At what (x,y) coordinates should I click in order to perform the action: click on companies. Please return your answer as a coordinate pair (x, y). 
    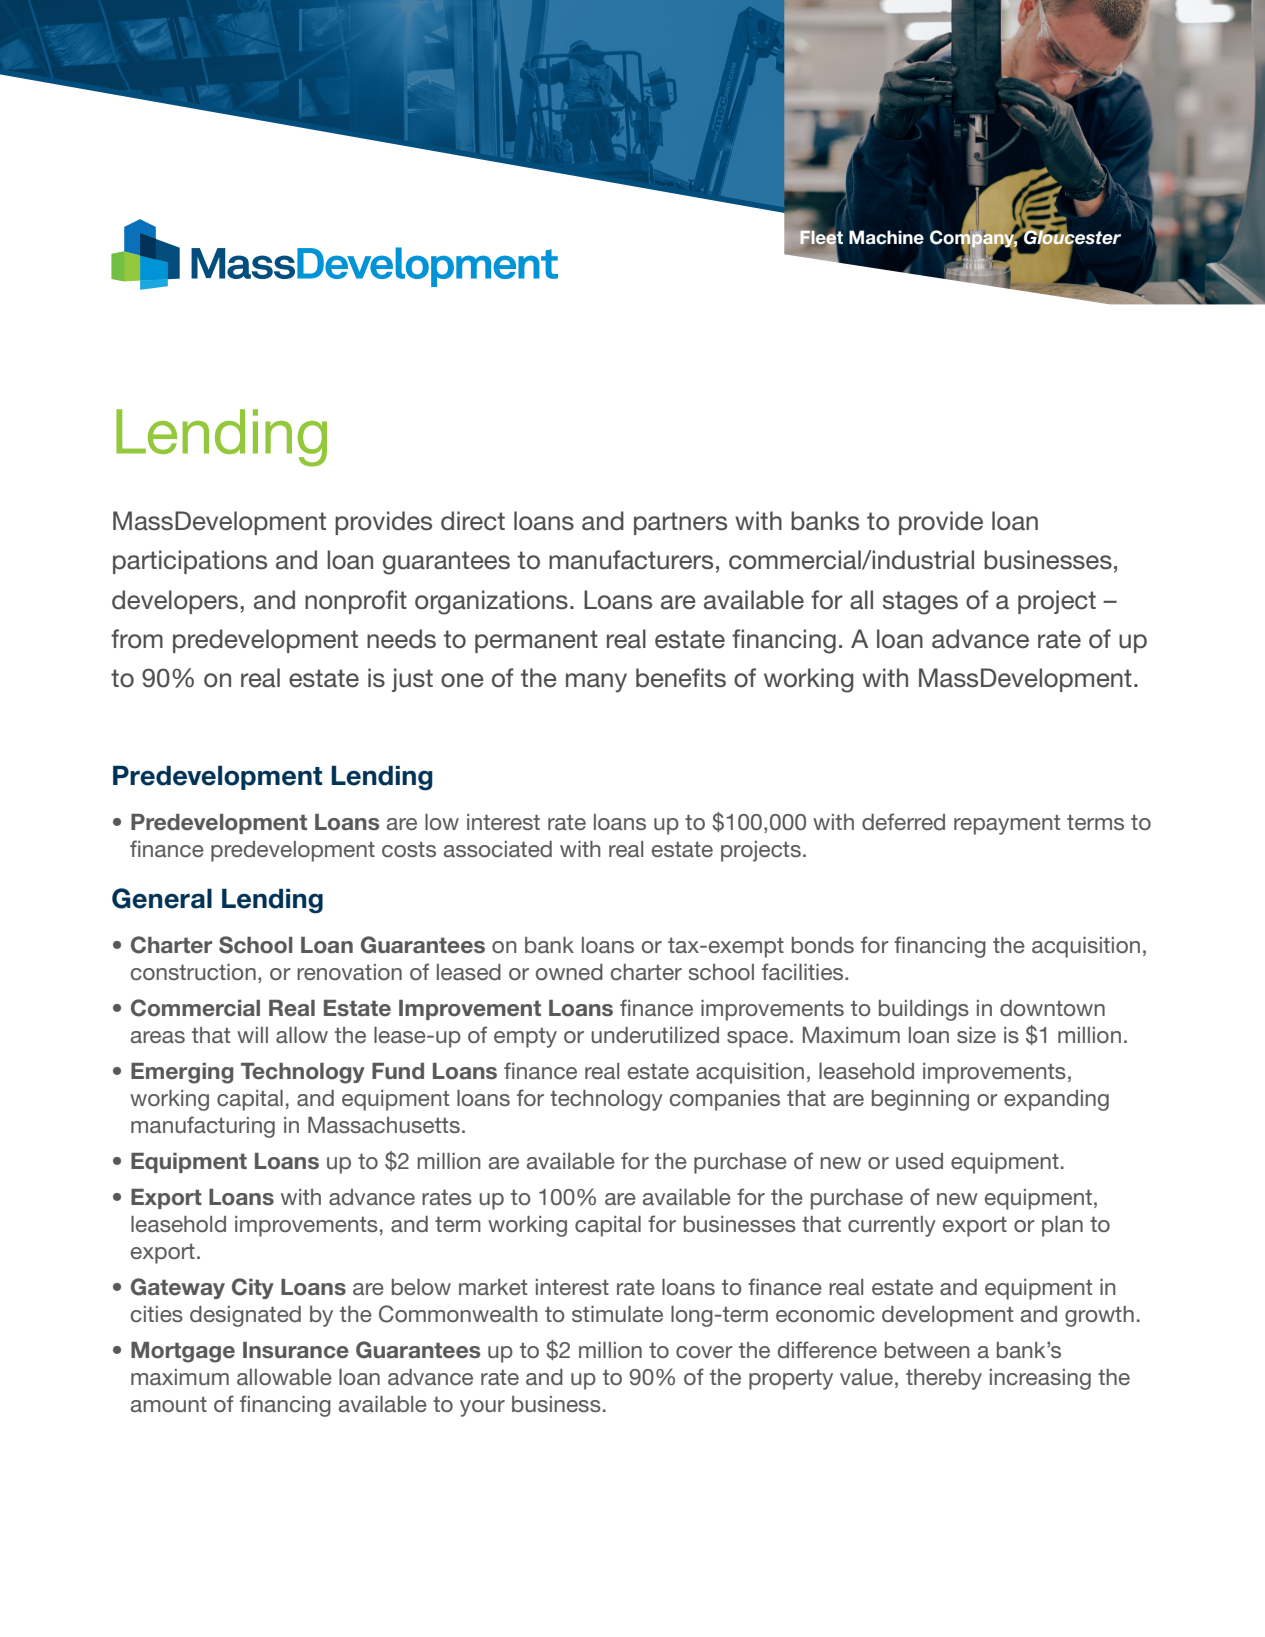
    Looking at the image, I should click on (725, 1100).
